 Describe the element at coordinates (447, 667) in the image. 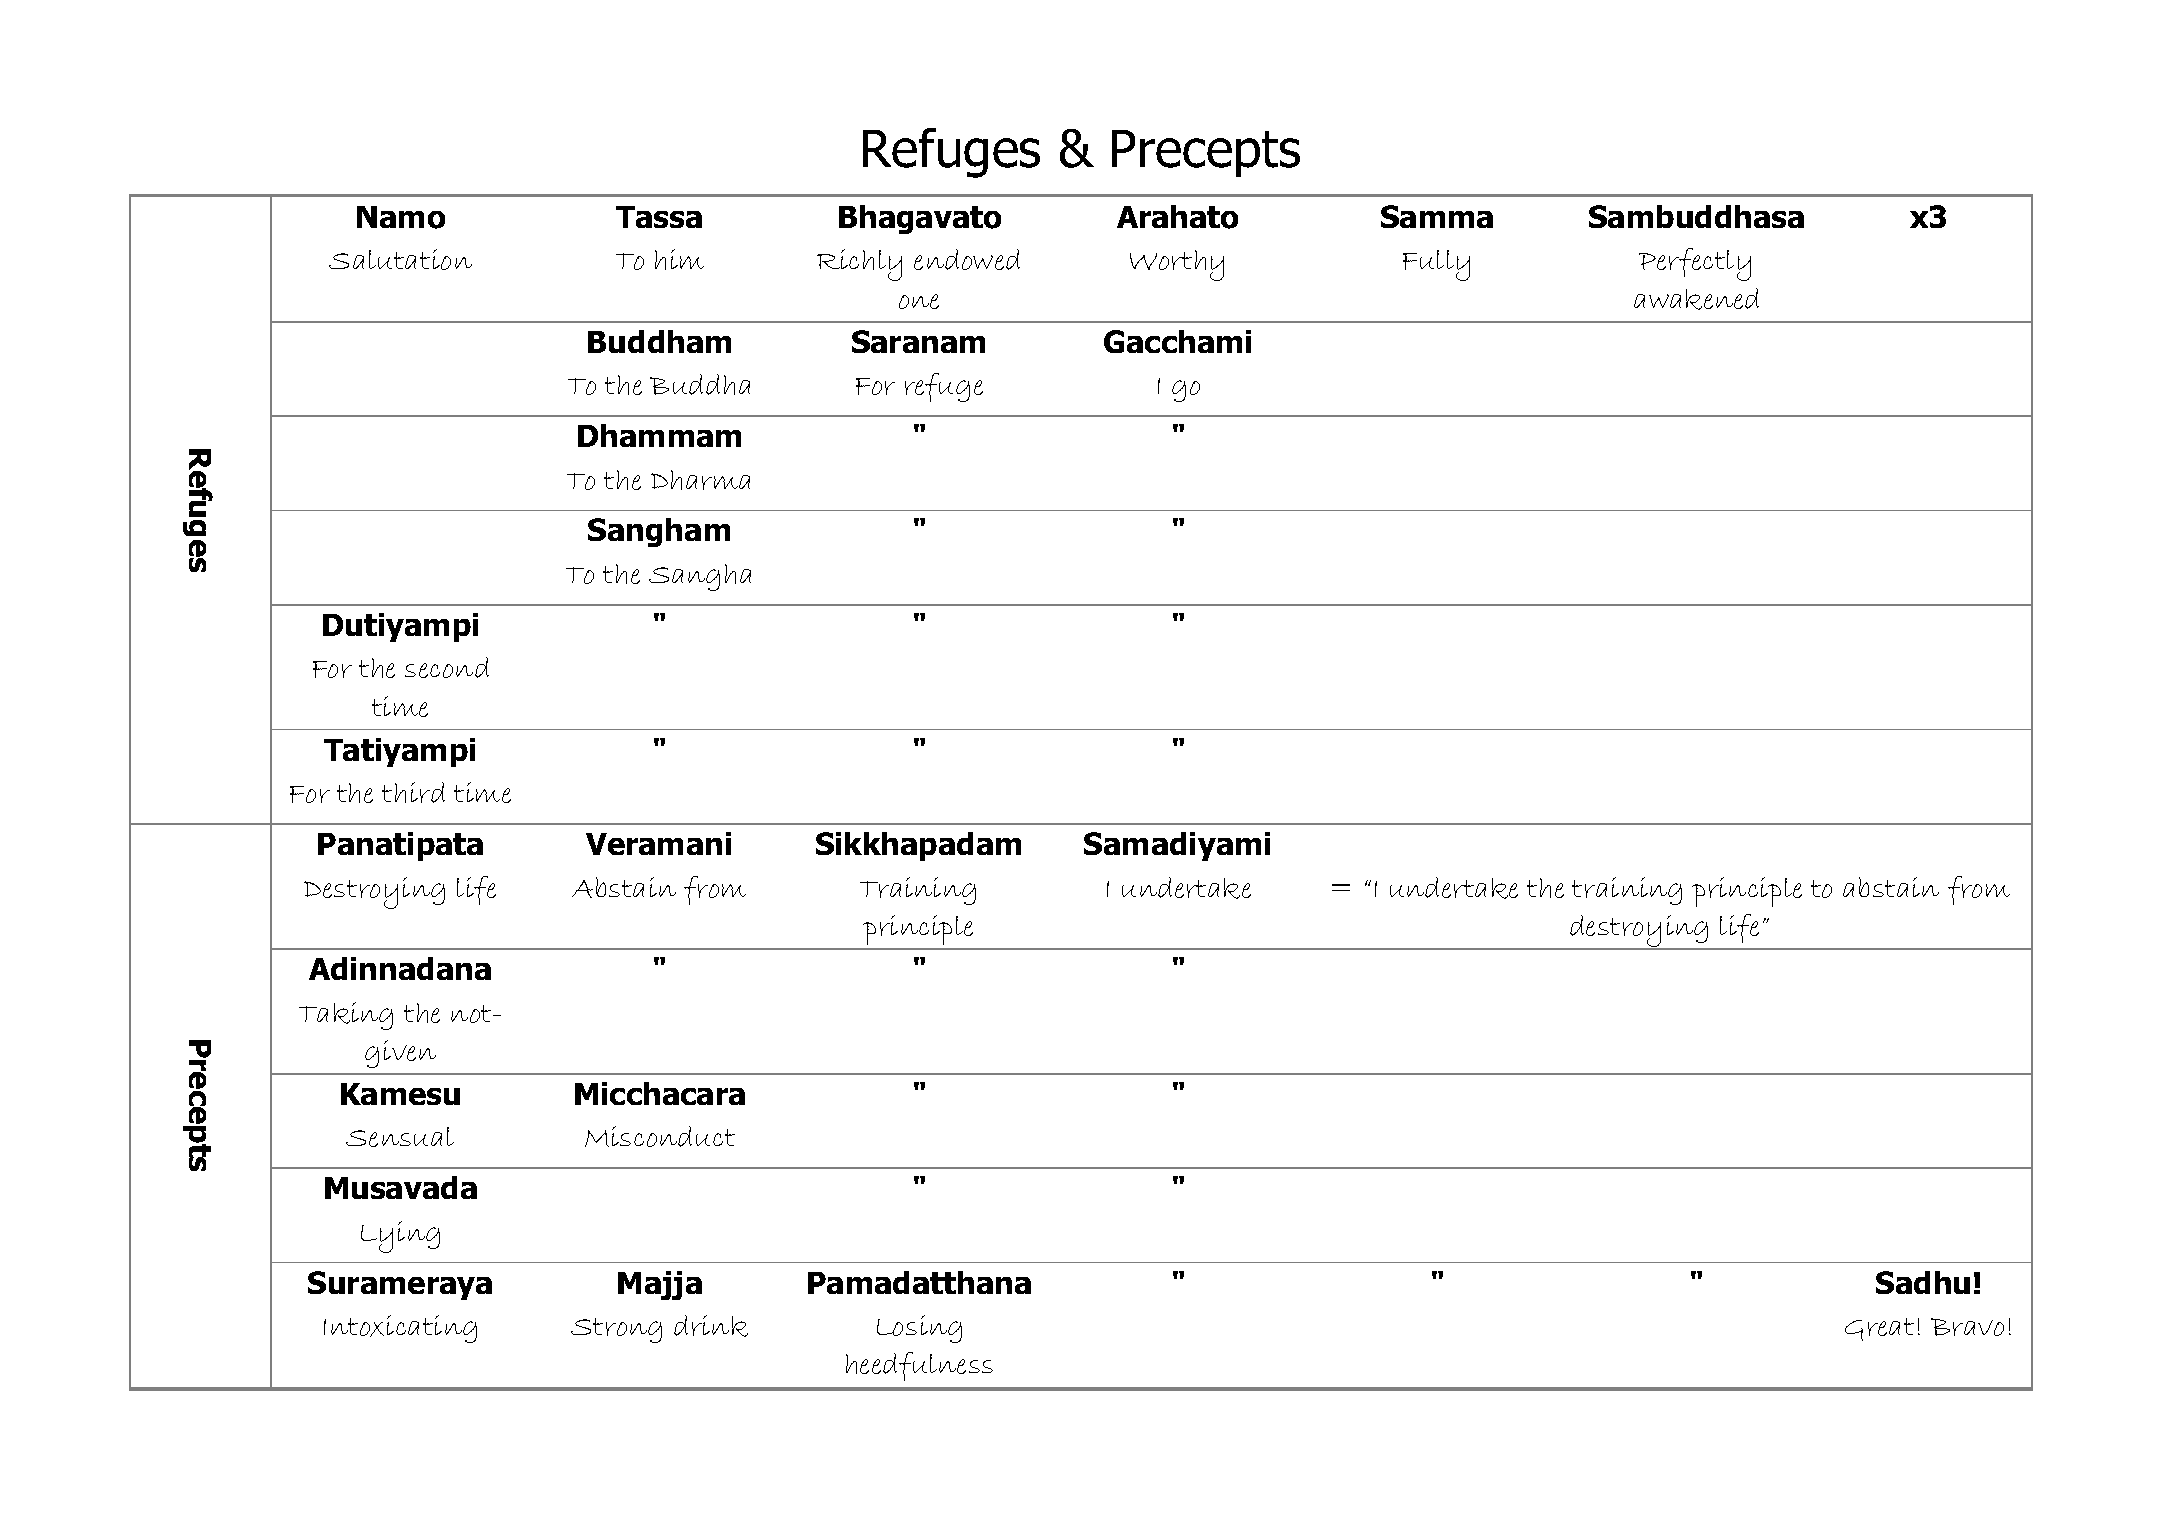

I see `second` at that location.
